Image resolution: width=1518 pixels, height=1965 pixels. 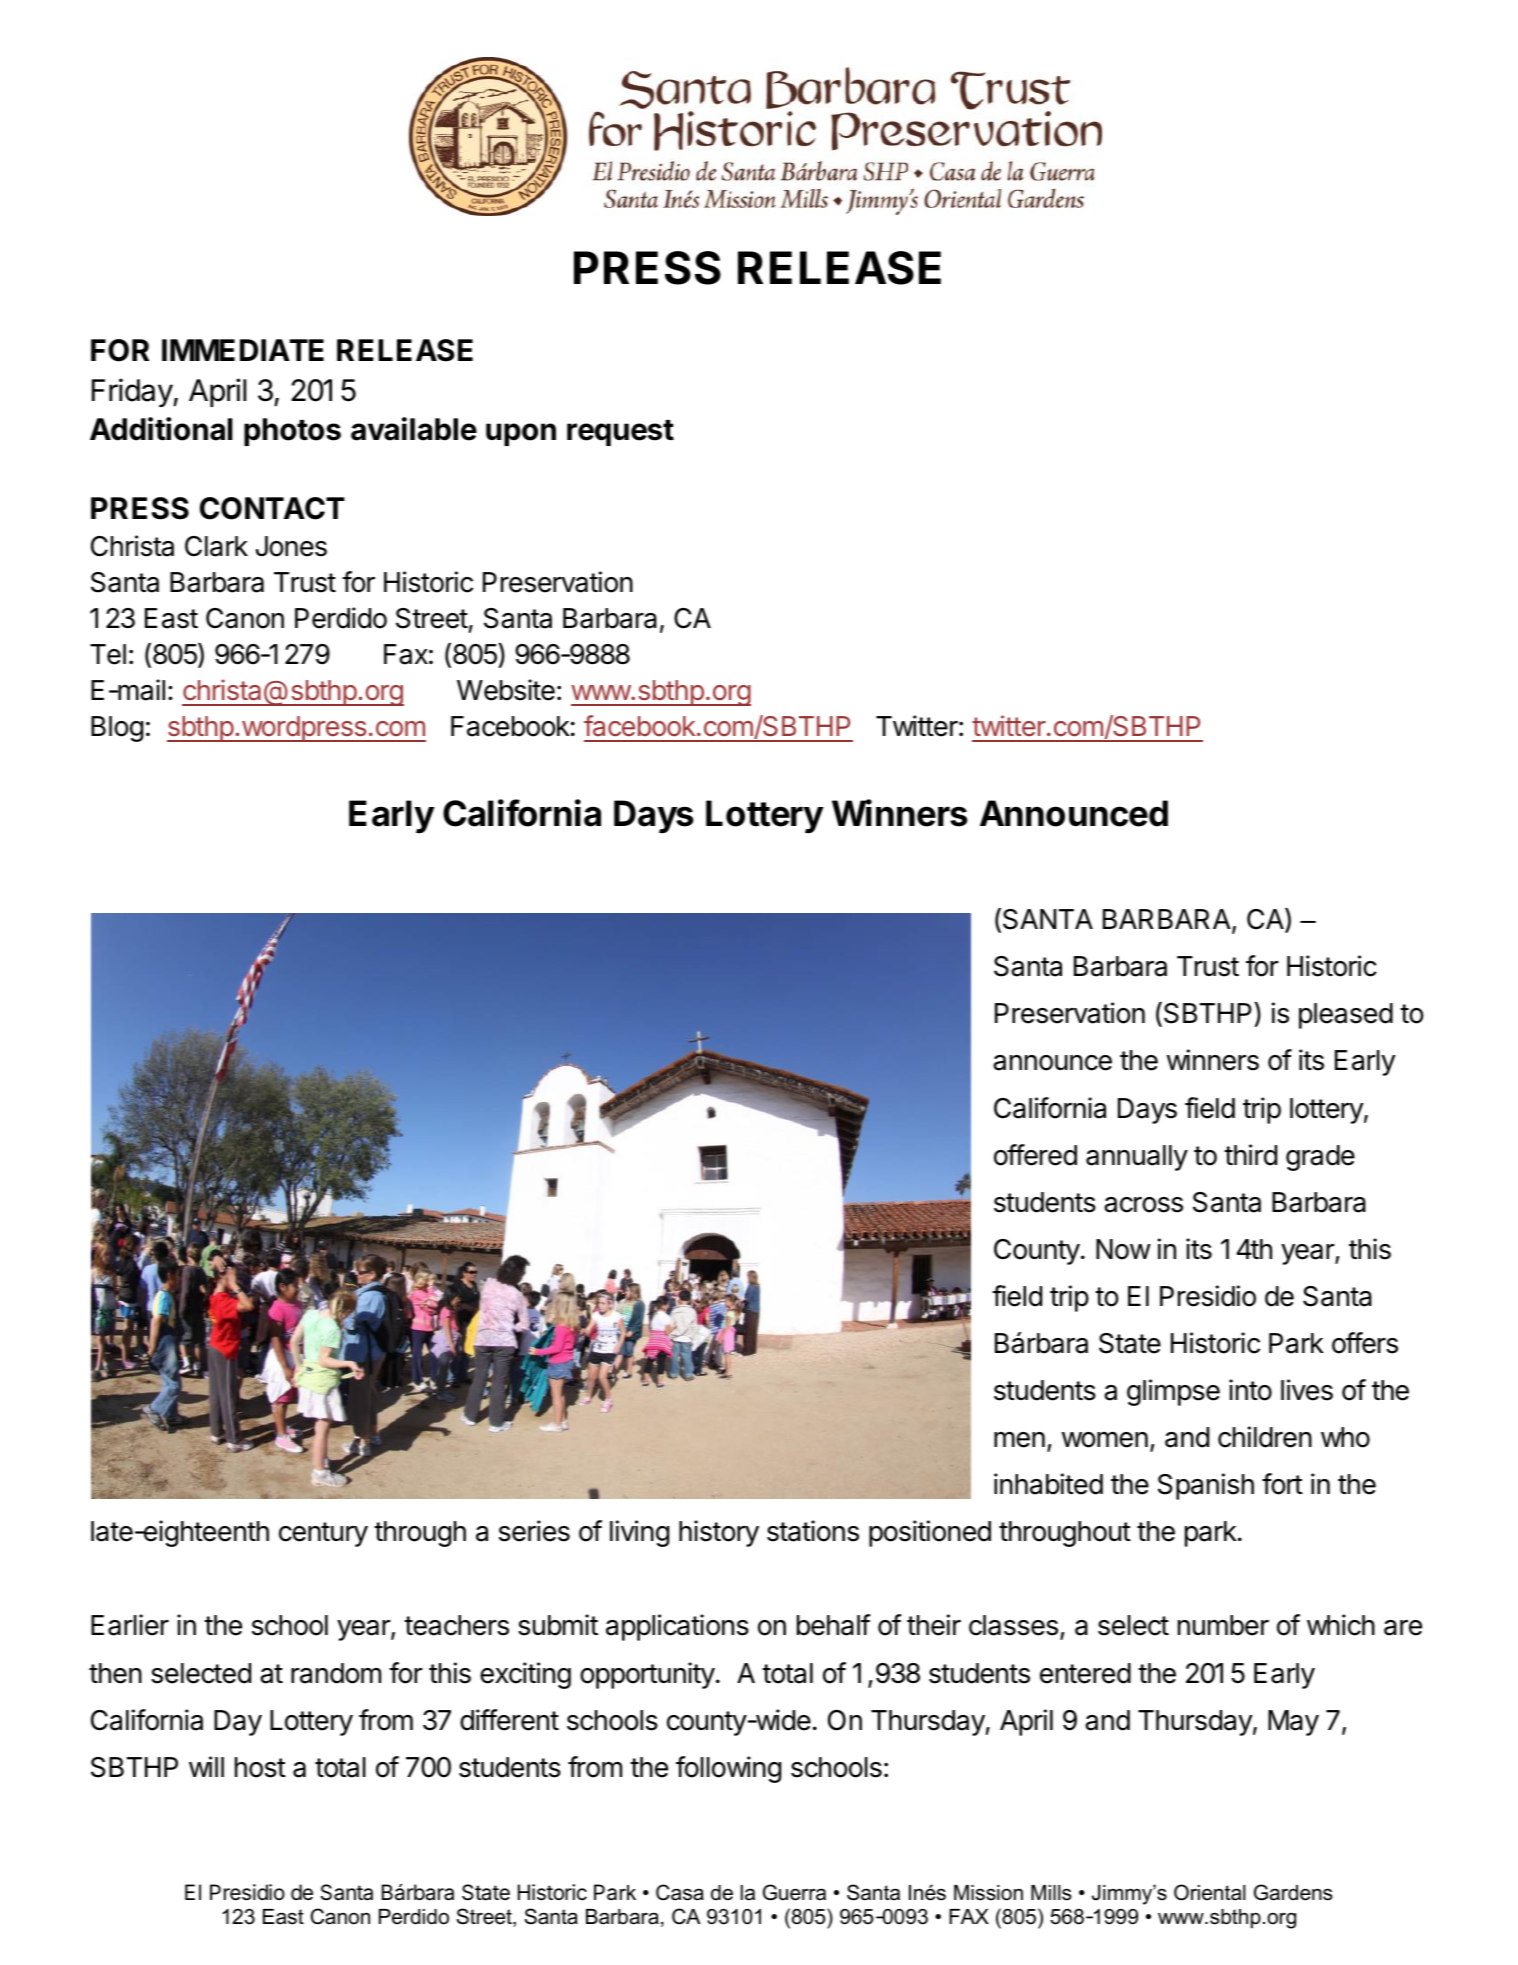 I want to click on third, so click(x=1250, y=1155).
